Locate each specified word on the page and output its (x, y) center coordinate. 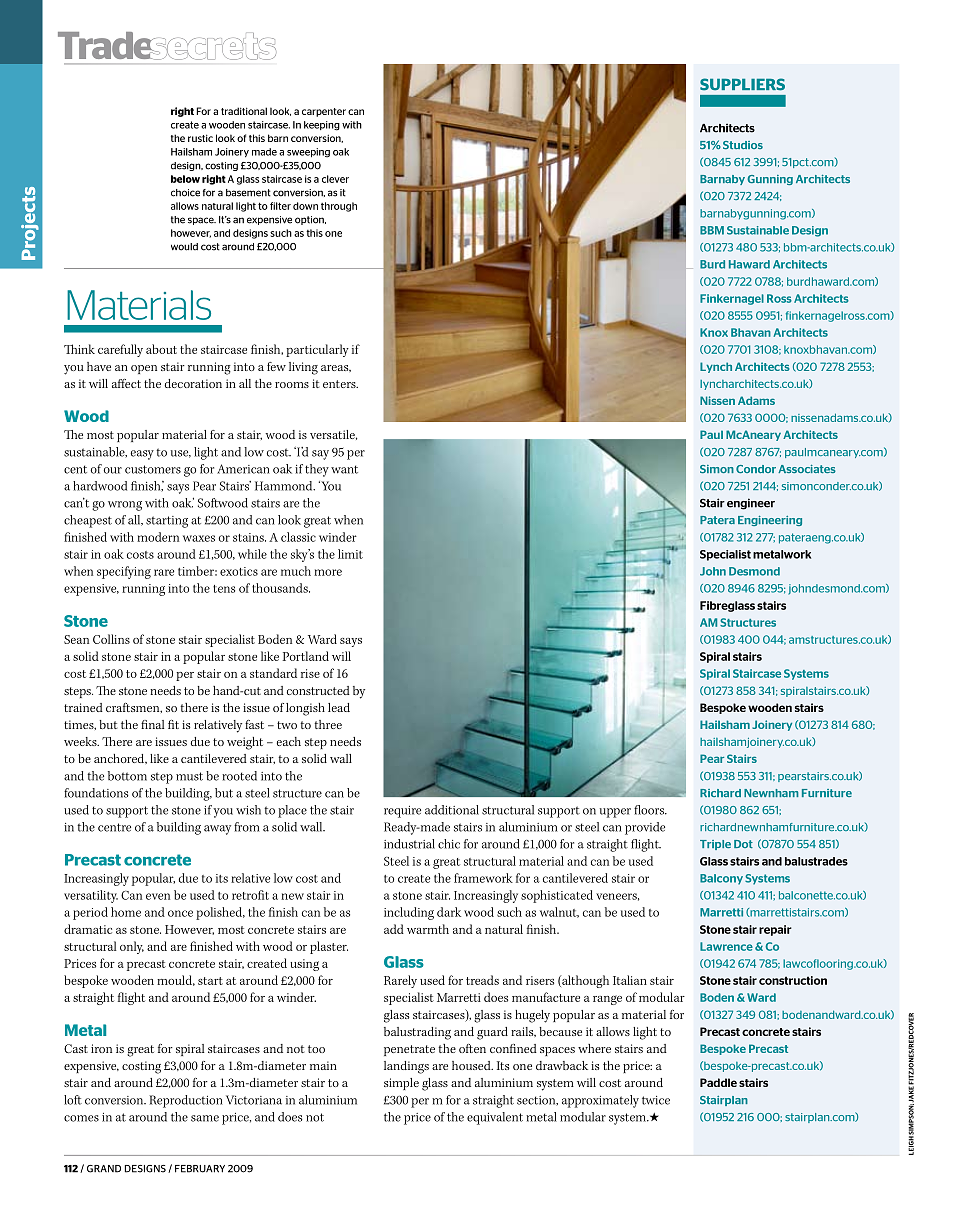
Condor (756, 469)
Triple (715, 845)
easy (142, 455)
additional (452, 810)
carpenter (324, 112)
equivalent (495, 1118)
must (189, 776)
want (344, 469)
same (205, 1118)
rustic (200, 138)
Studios (743, 145)
